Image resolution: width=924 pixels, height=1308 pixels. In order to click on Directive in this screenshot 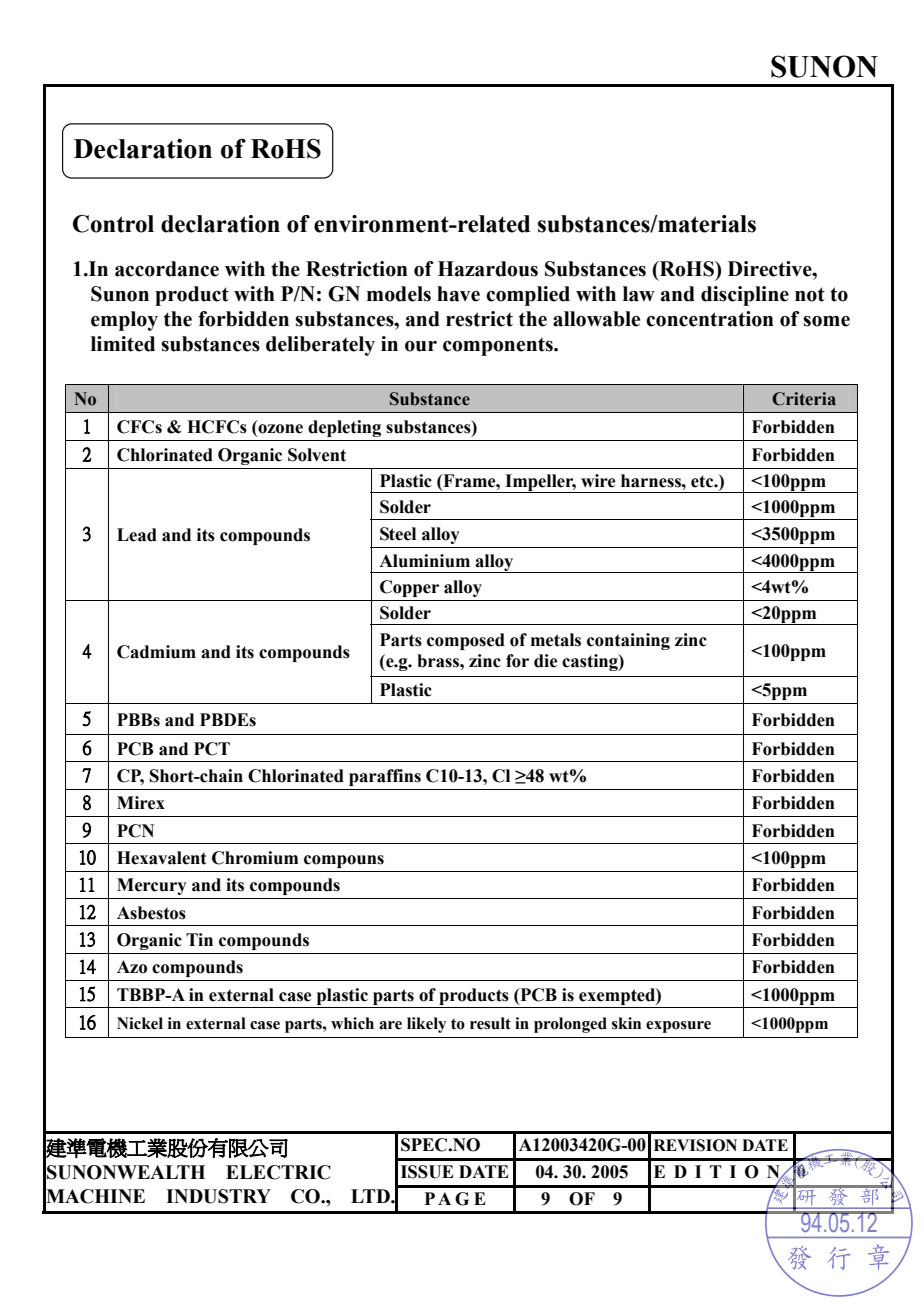, I will do `click(771, 269)`.
